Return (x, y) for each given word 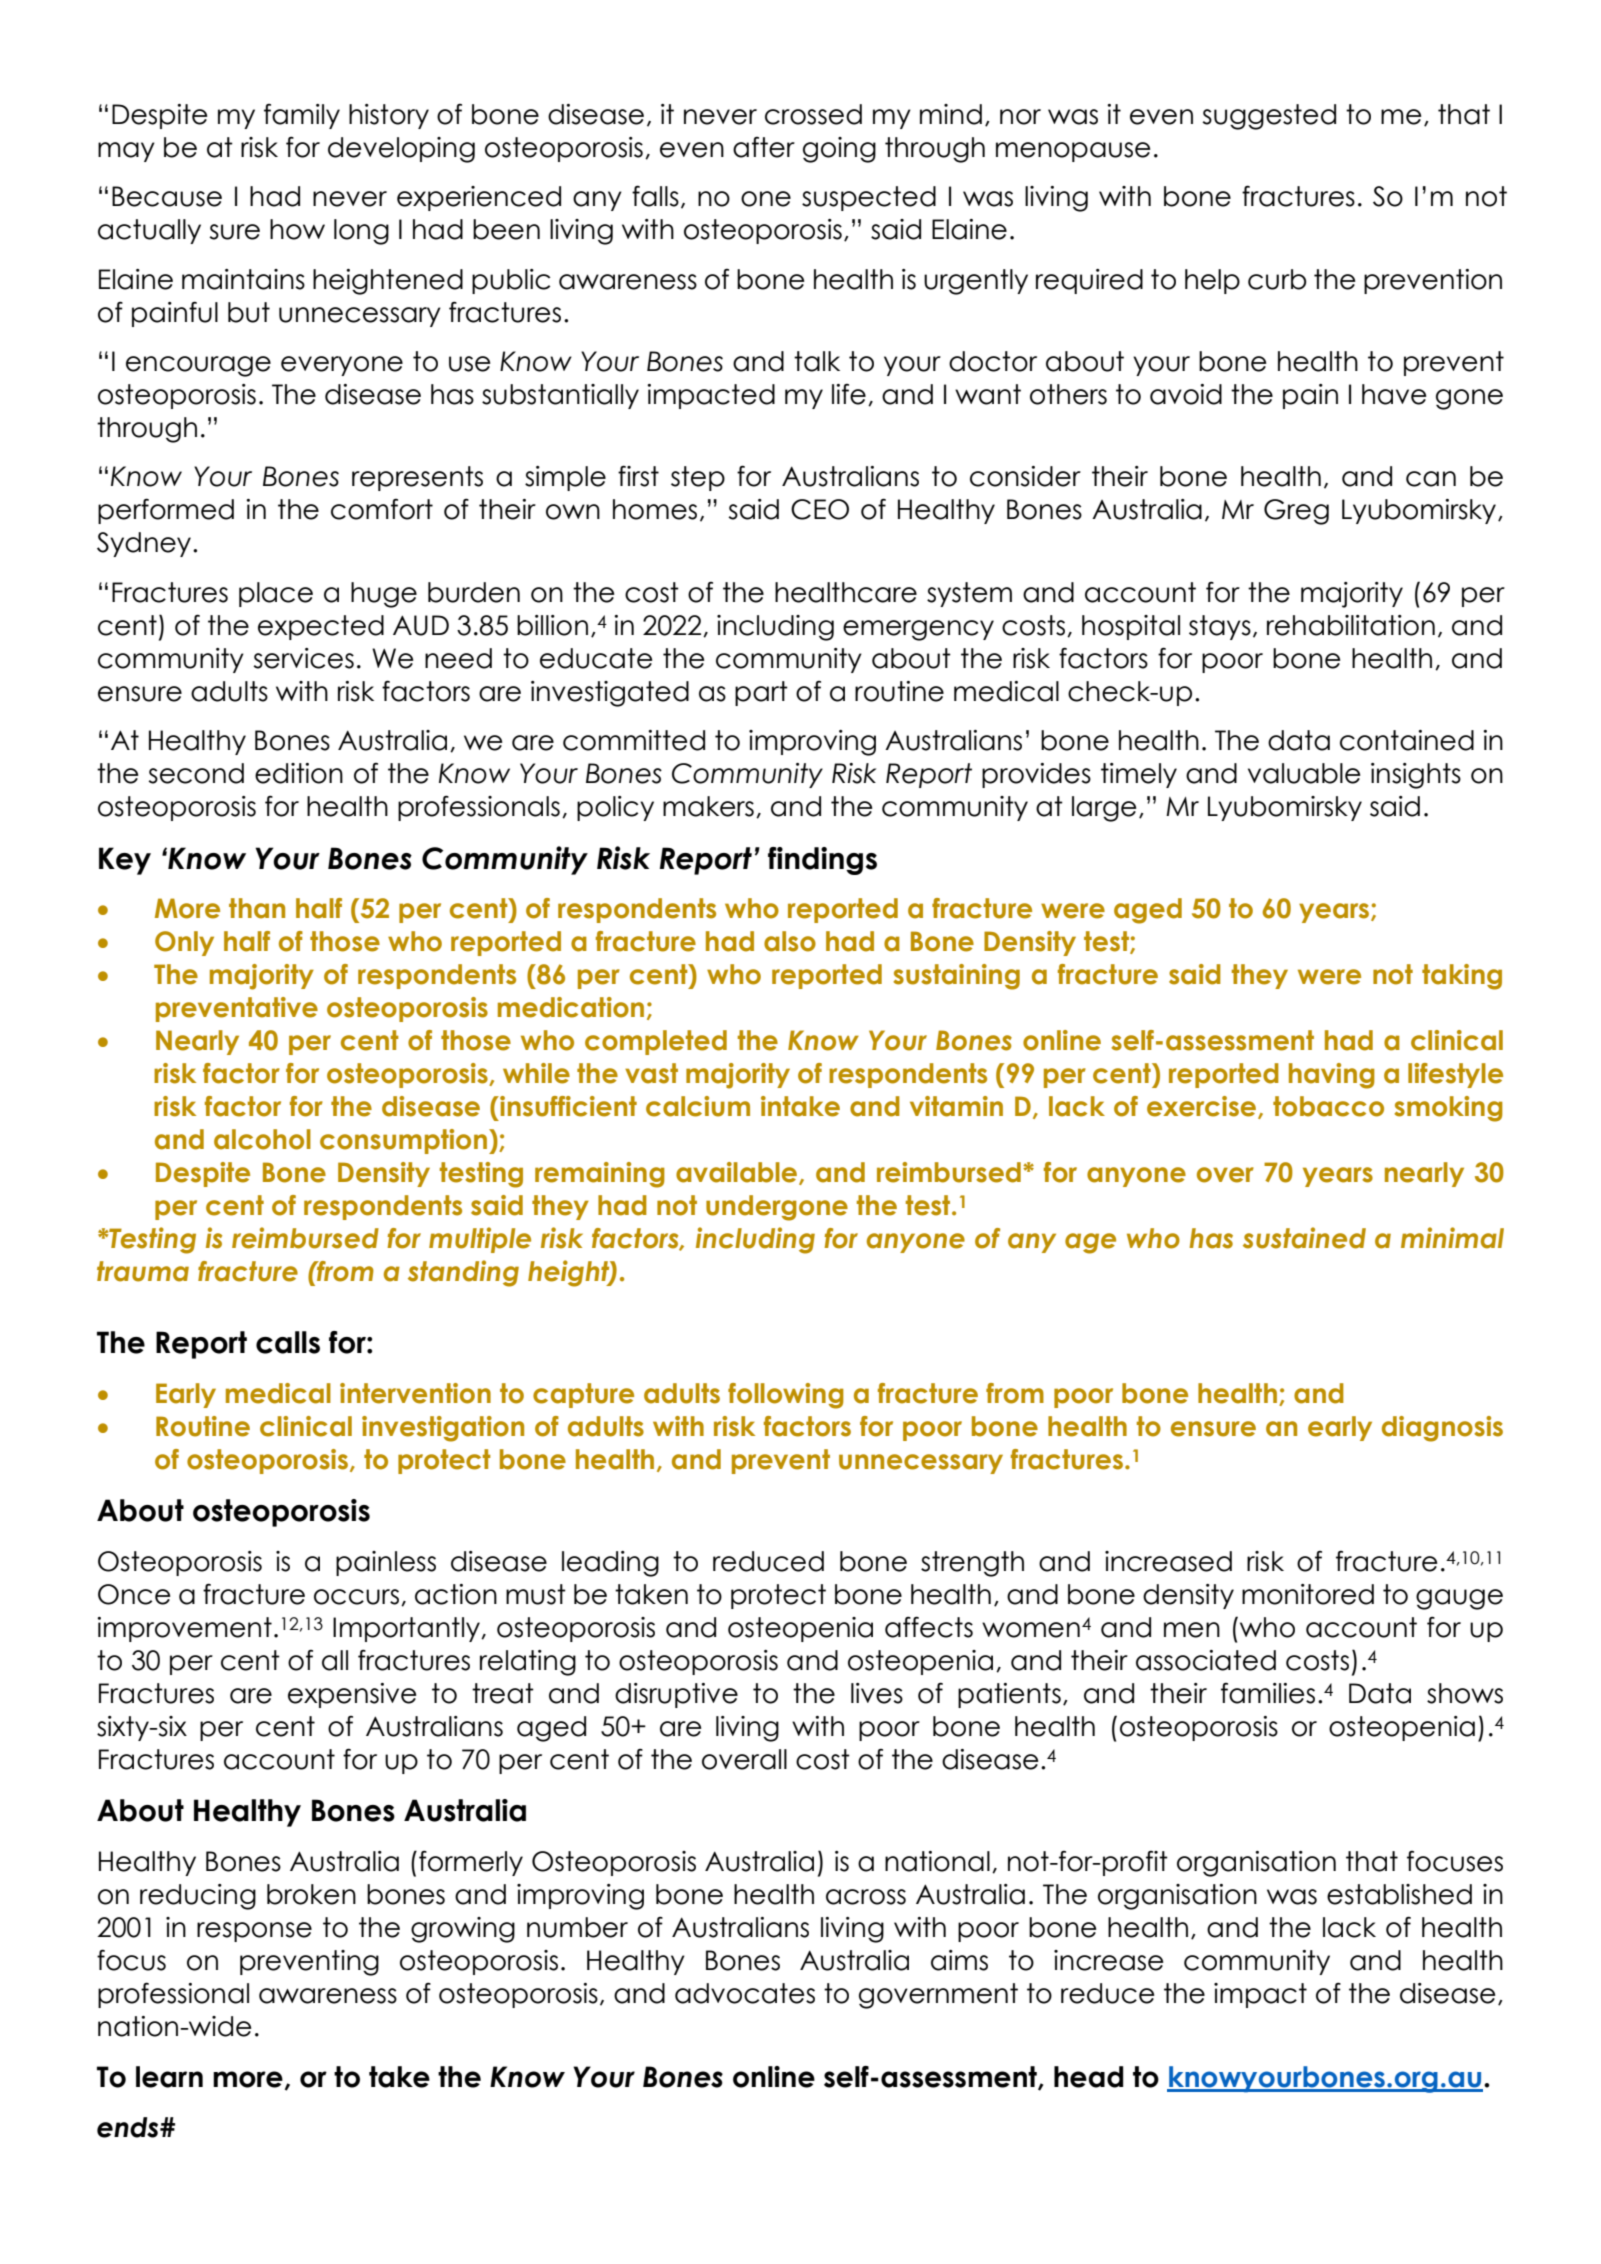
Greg (1296, 512)
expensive (352, 1695)
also (790, 941)
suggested (1269, 117)
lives (877, 1693)
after (764, 147)
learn (169, 2077)
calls (288, 1342)
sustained (1304, 1238)
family (302, 116)
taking (1462, 977)
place (276, 594)
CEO (820, 509)
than (257, 908)
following (786, 1396)
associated (1206, 1660)
